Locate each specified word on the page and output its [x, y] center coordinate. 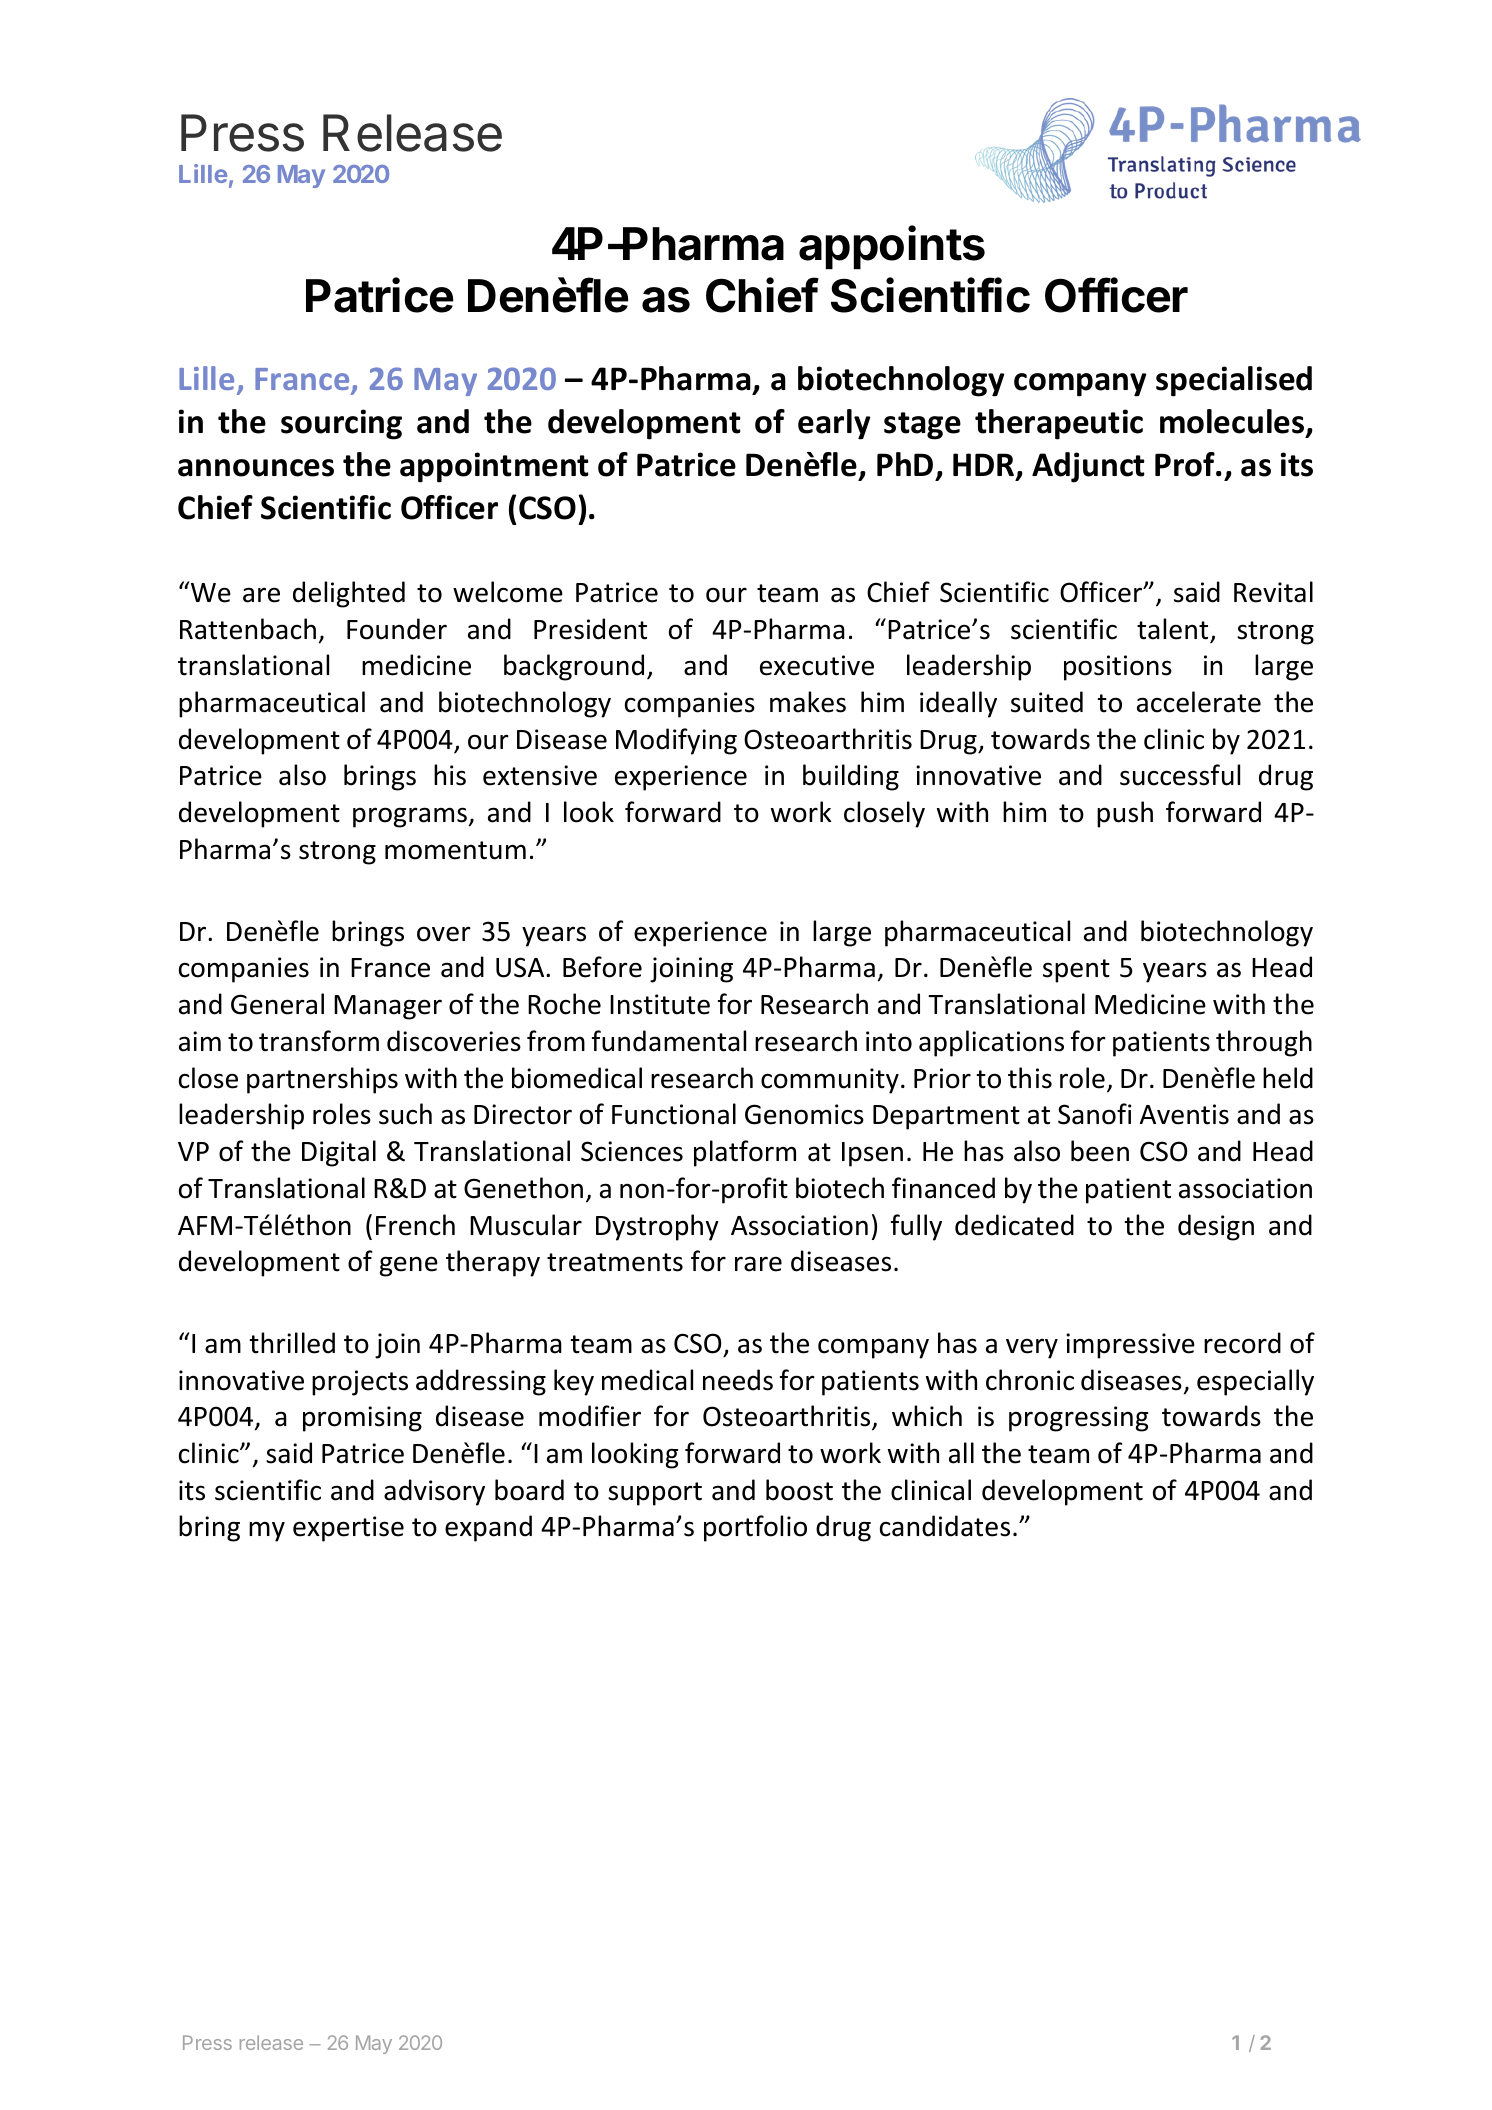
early [834, 424]
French [415, 1225]
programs [410, 817]
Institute [660, 1004]
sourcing [341, 424]
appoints [892, 247]
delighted [349, 594]
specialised [1234, 381]
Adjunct [1088, 467]
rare [758, 1264]
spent [1076, 971]
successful [1180, 775]
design [1216, 1227]
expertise [348, 1529]
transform [319, 1041]
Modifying [676, 741]
